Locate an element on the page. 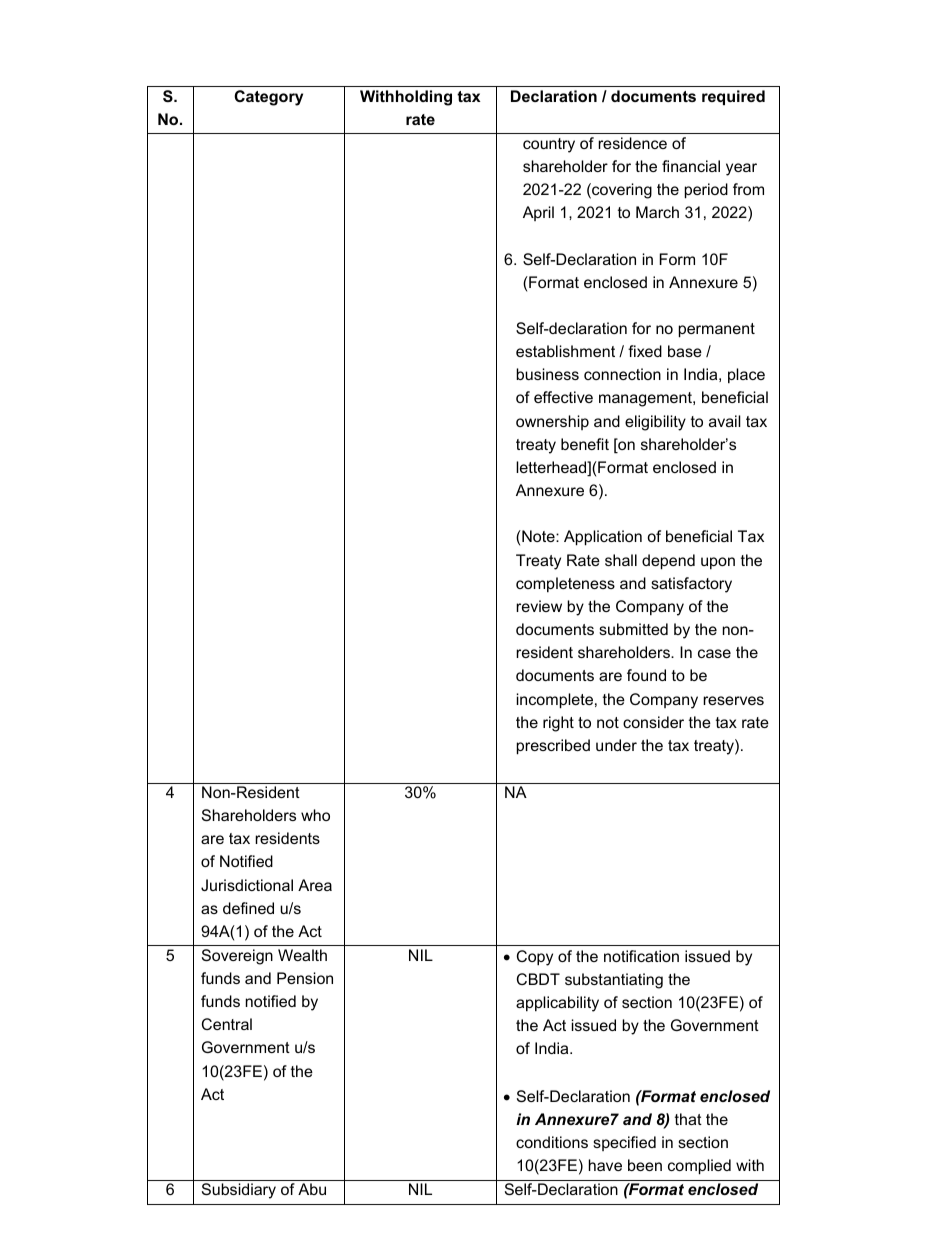 The image size is (952, 1233). Category is located at coordinates (268, 98).
